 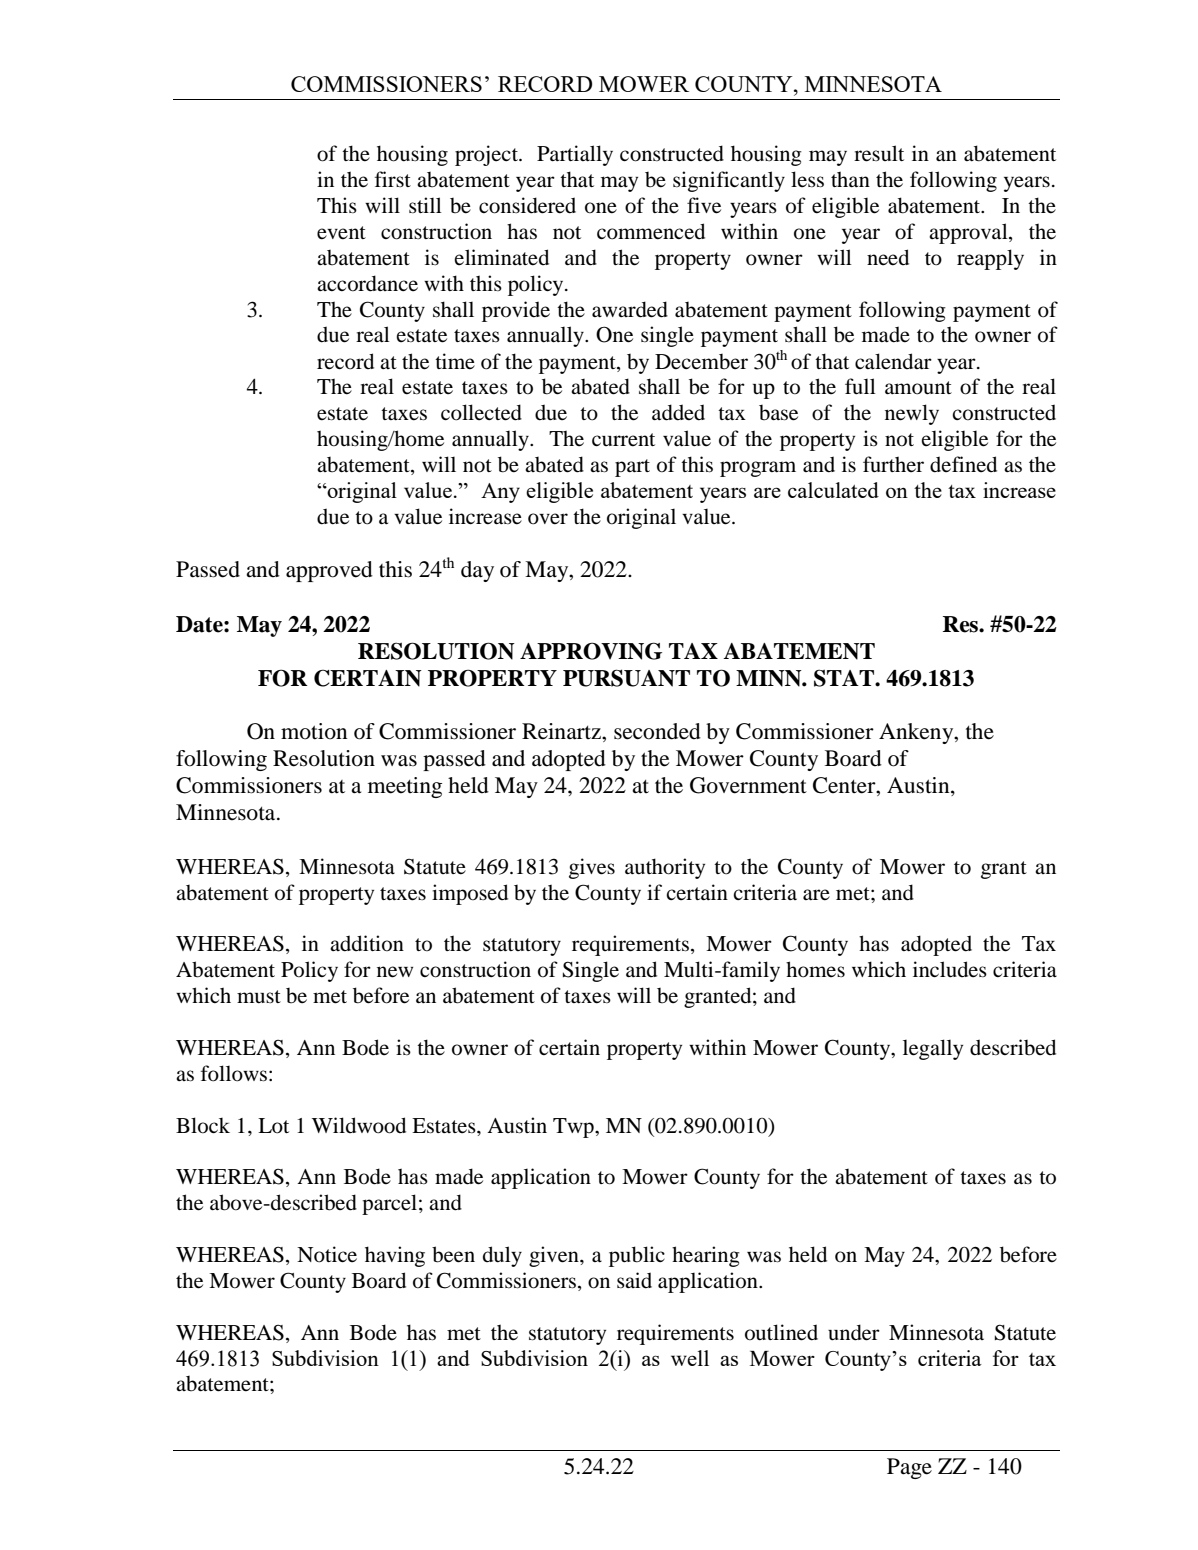 What do you see at coordinates (950, 969) in the page?
I see `includes` at bounding box center [950, 969].
